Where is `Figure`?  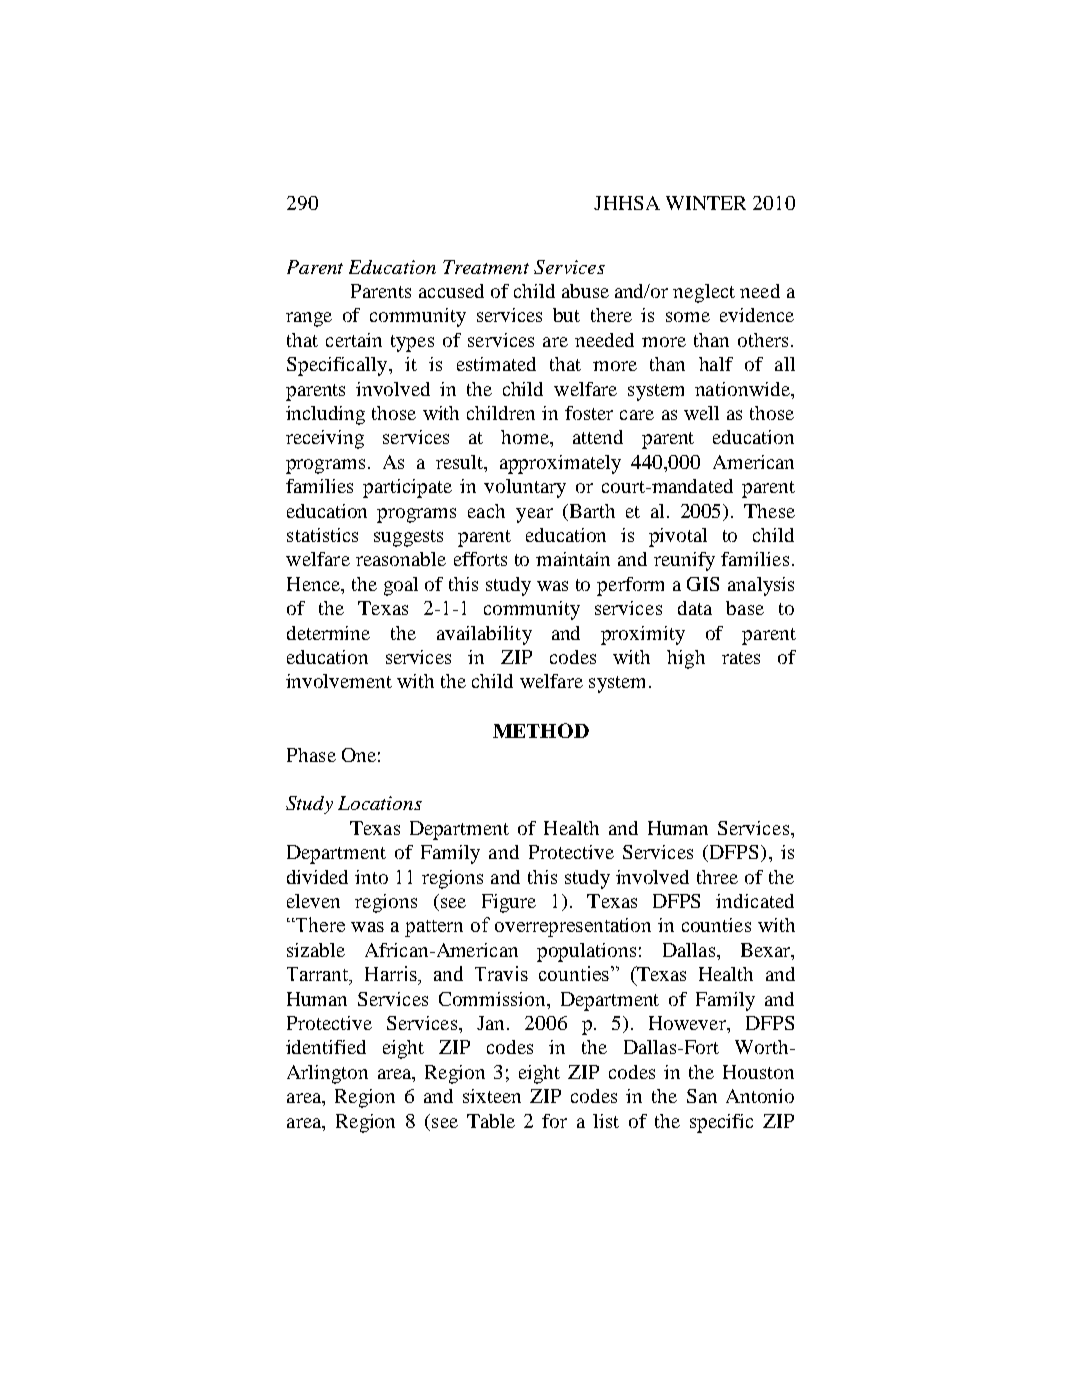
Figure is located at coordinates (509, 903).
